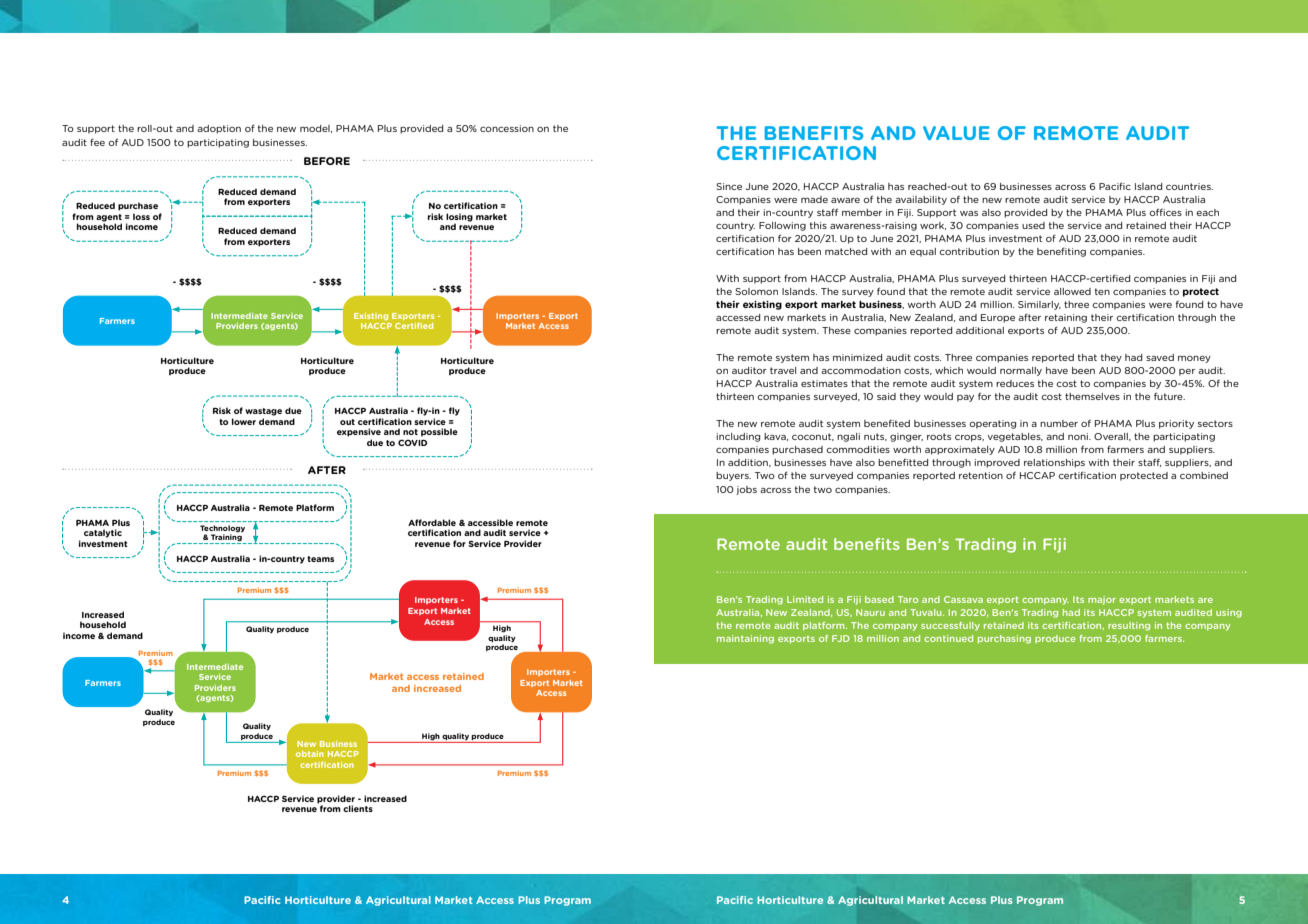  What do you see at coordinates (805, 599) in the document?
I see `Limited` at bounding box center [805, 599].
